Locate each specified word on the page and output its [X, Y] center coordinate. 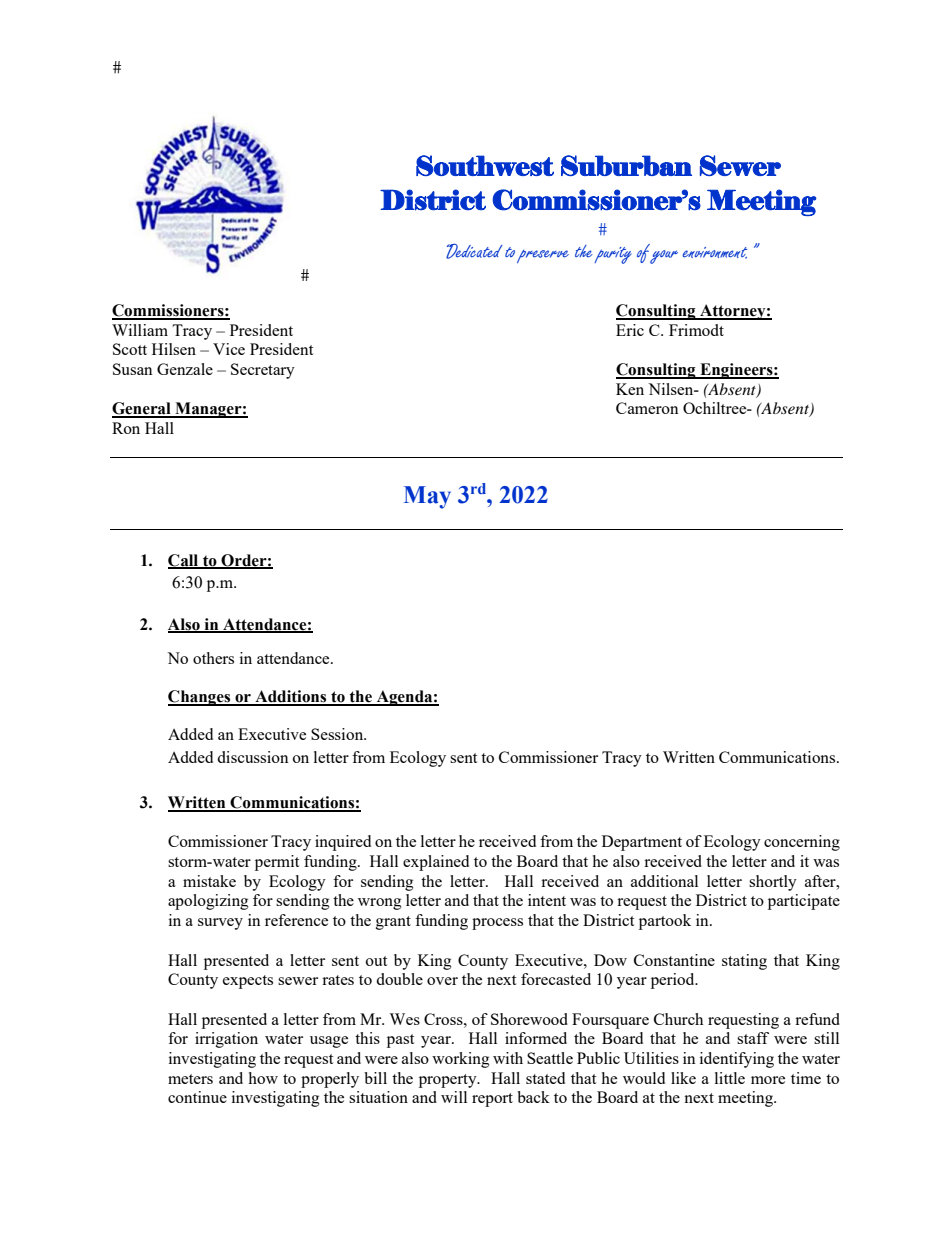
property [449, 1081]
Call [184, 561]
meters [190, 1079]
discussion [252, 757]
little [730, 1078]
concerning [802, 843]
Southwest [485, 165]
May [427, 497]
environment [715, 253]
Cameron [647, 408]
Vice [229, 349]
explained [436, 863]
